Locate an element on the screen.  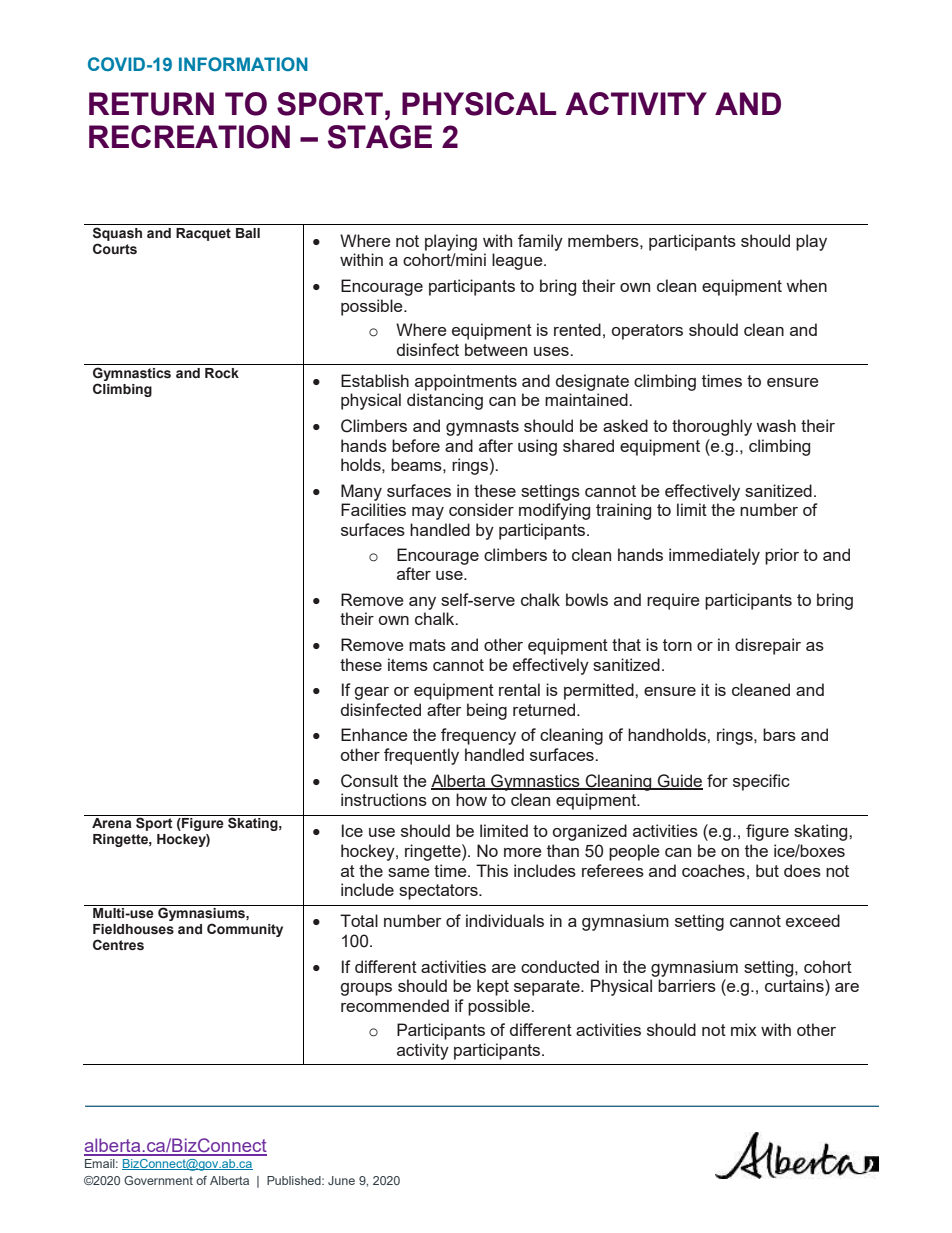
RECREATION is located at coordinates (189, 137).
